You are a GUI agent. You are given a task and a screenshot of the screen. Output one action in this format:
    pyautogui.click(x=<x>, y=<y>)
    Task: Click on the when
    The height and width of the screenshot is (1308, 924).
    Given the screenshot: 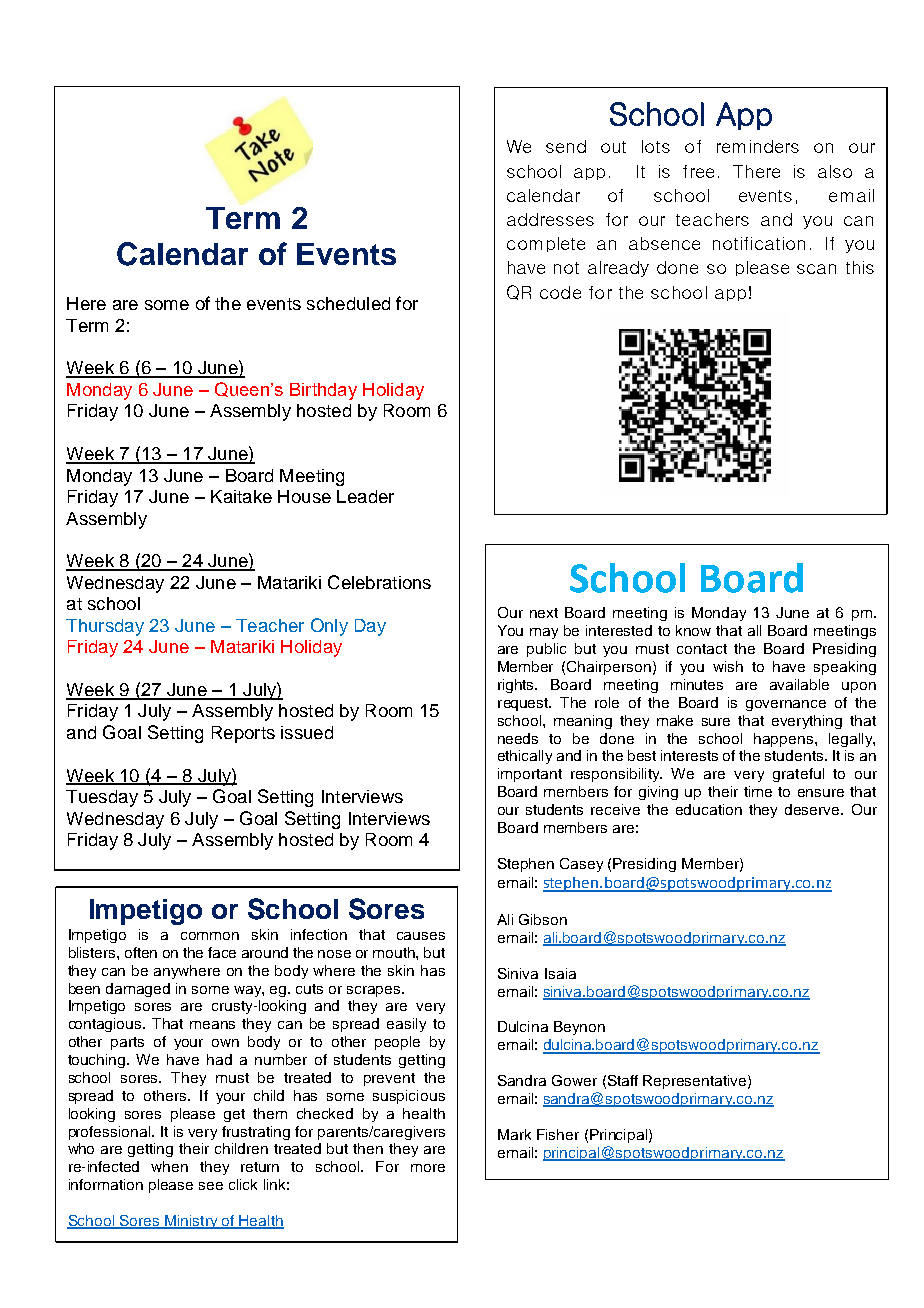 What is the action you would take?
    pyautogui.click(x=169, y=1166)
